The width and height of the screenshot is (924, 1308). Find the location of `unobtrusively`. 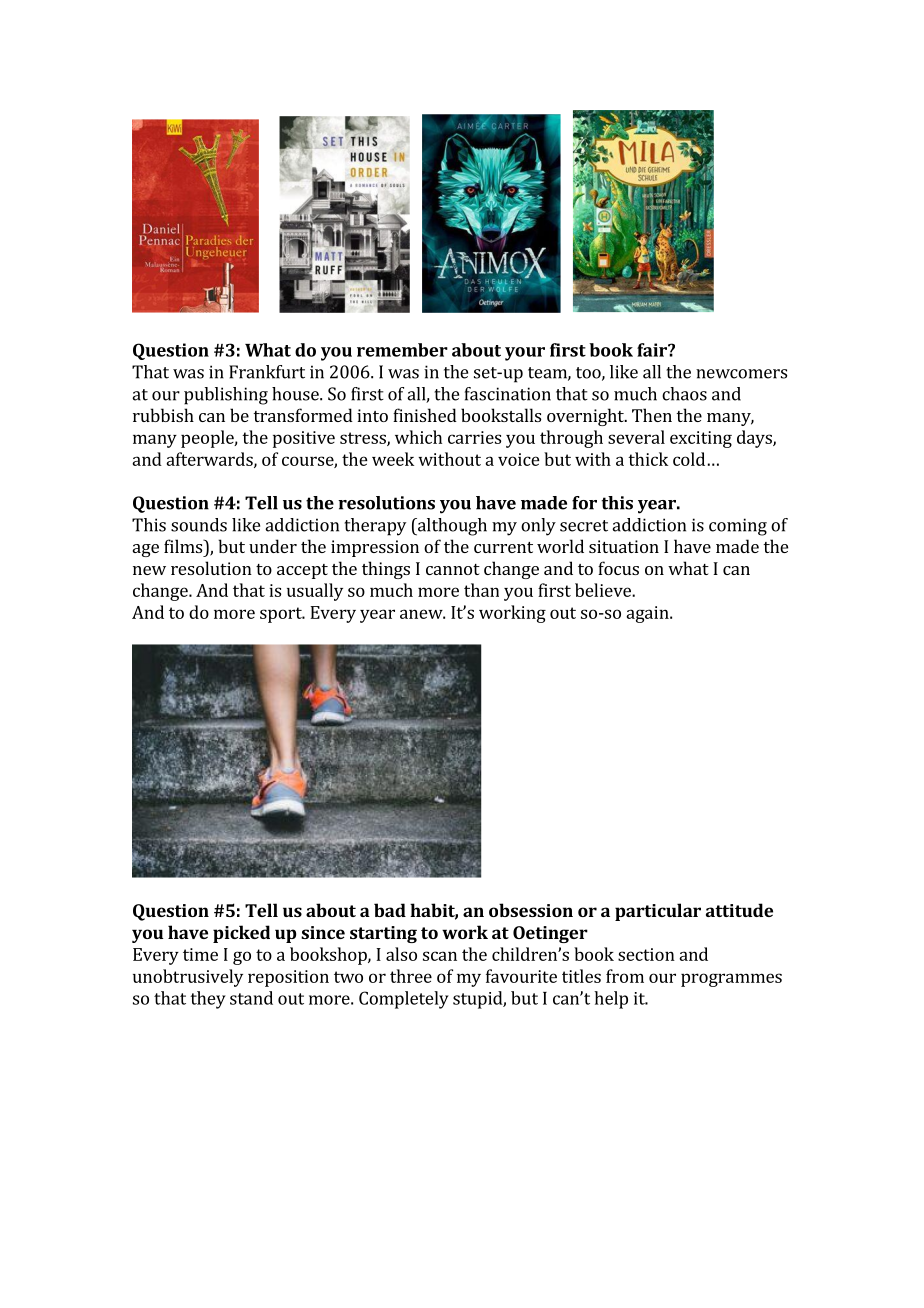

unobtrusively is located at coordinates (188, 978).
